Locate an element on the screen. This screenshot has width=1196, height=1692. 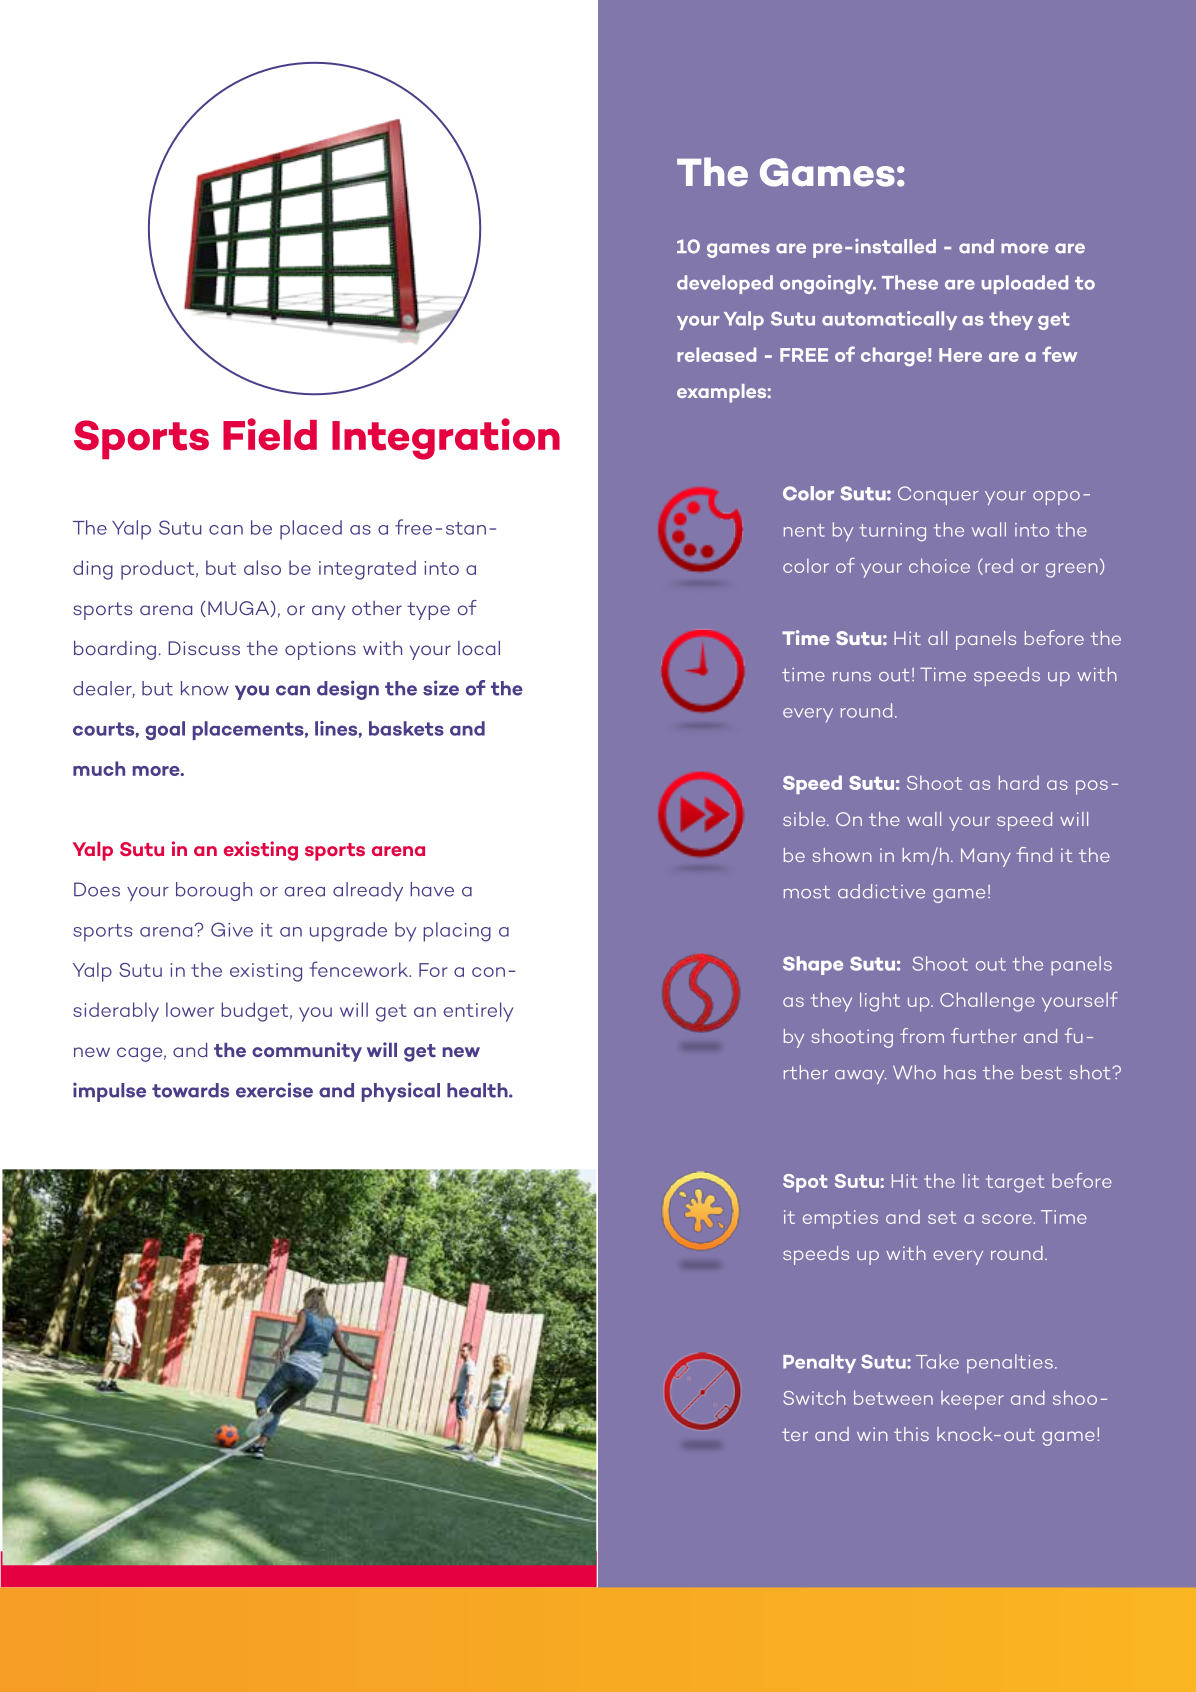
released is located at coordinates (716, 354).
